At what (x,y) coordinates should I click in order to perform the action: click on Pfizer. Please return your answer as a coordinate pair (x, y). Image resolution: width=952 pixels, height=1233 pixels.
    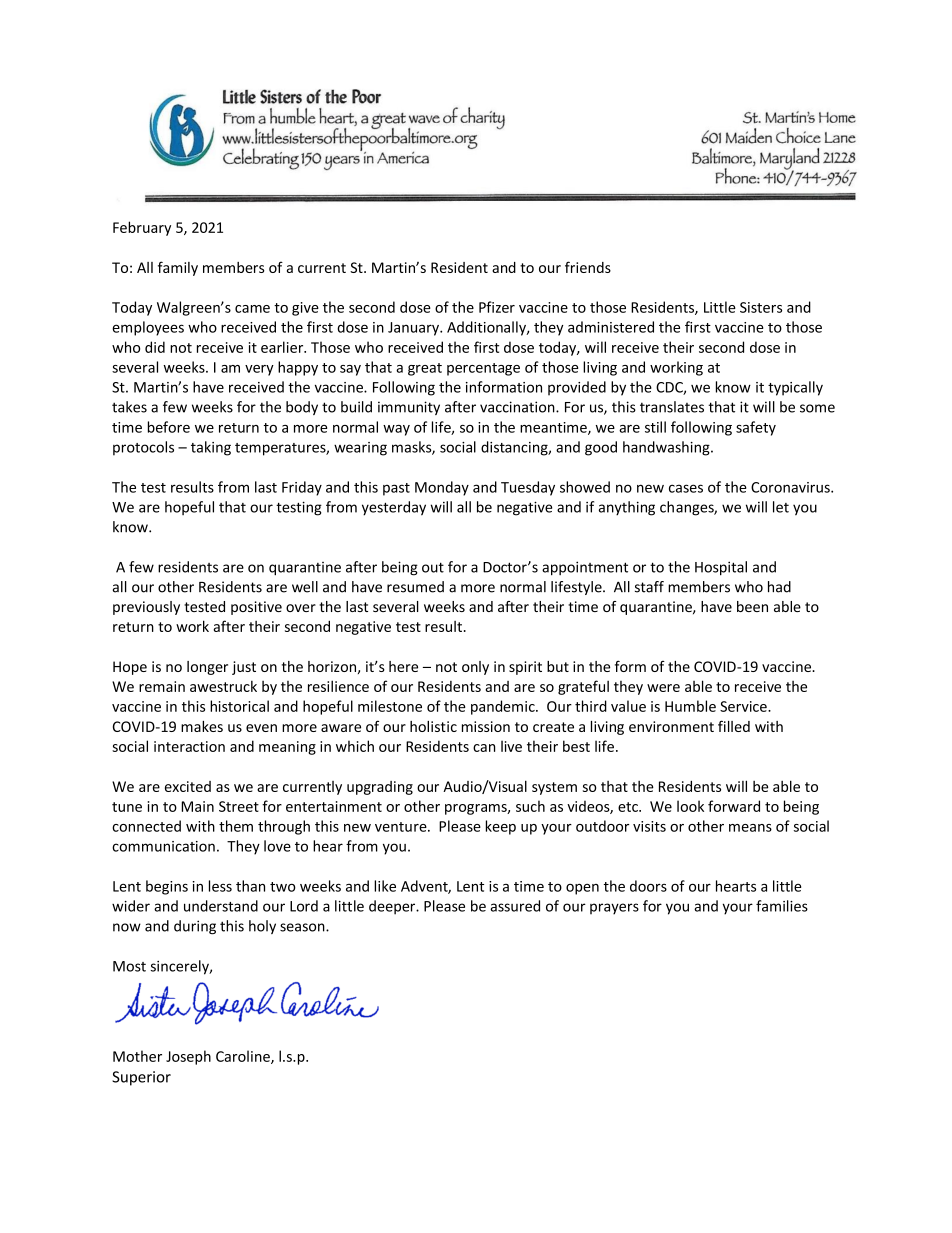
    Looking at the image, I should click on (497, 307).
